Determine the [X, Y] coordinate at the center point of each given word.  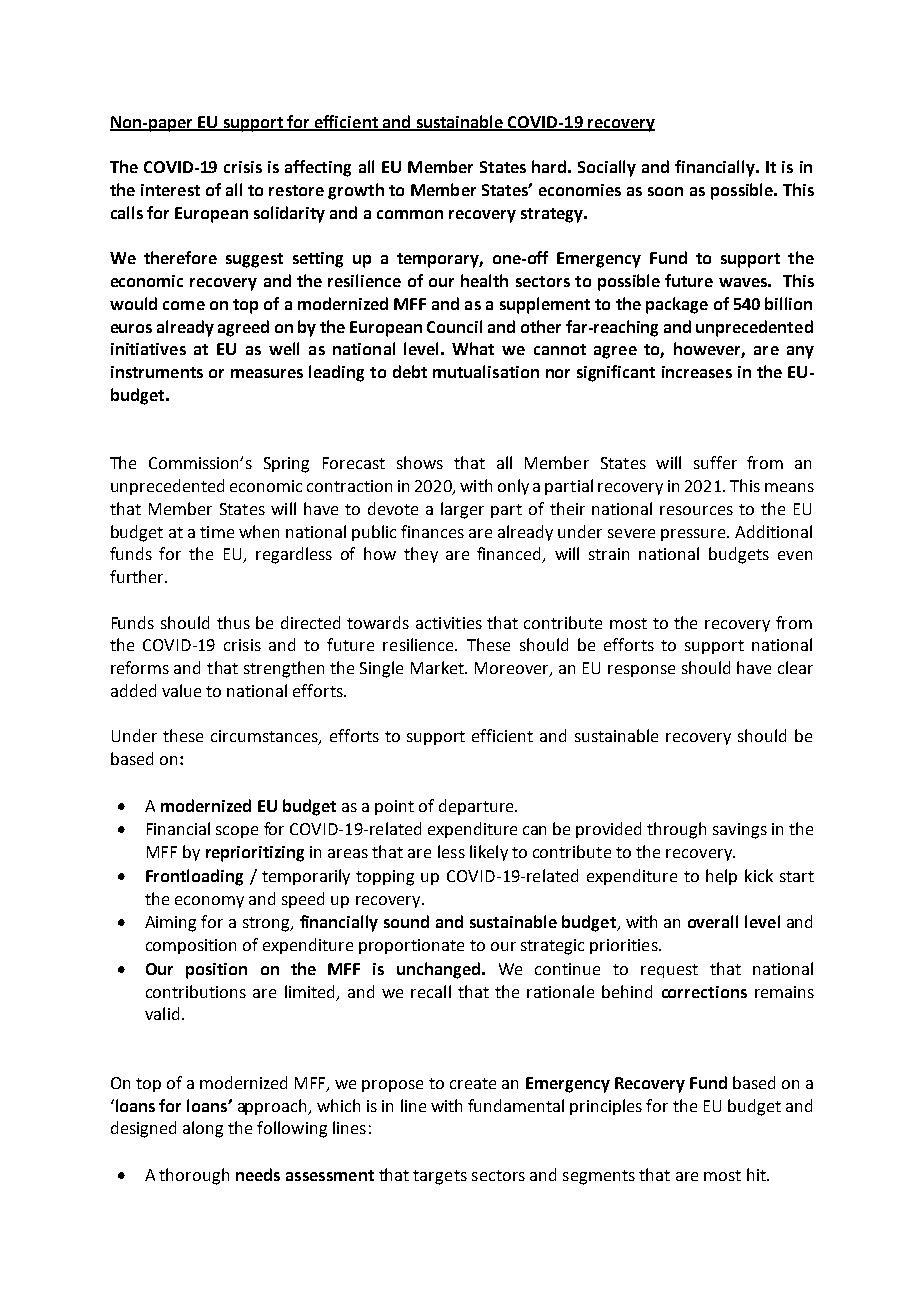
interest [170, 190]
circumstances [265, 737]
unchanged [438, 970]
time [217, 532]
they [421, 555]
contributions [196, 991]
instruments [157, 372]
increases [697, 372]
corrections [704, 992]
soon [665, 191]
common [410, 214]
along [203, 1129]
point [394, 807]
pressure [694, 535]
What [473, 348]
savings [740, 831]
